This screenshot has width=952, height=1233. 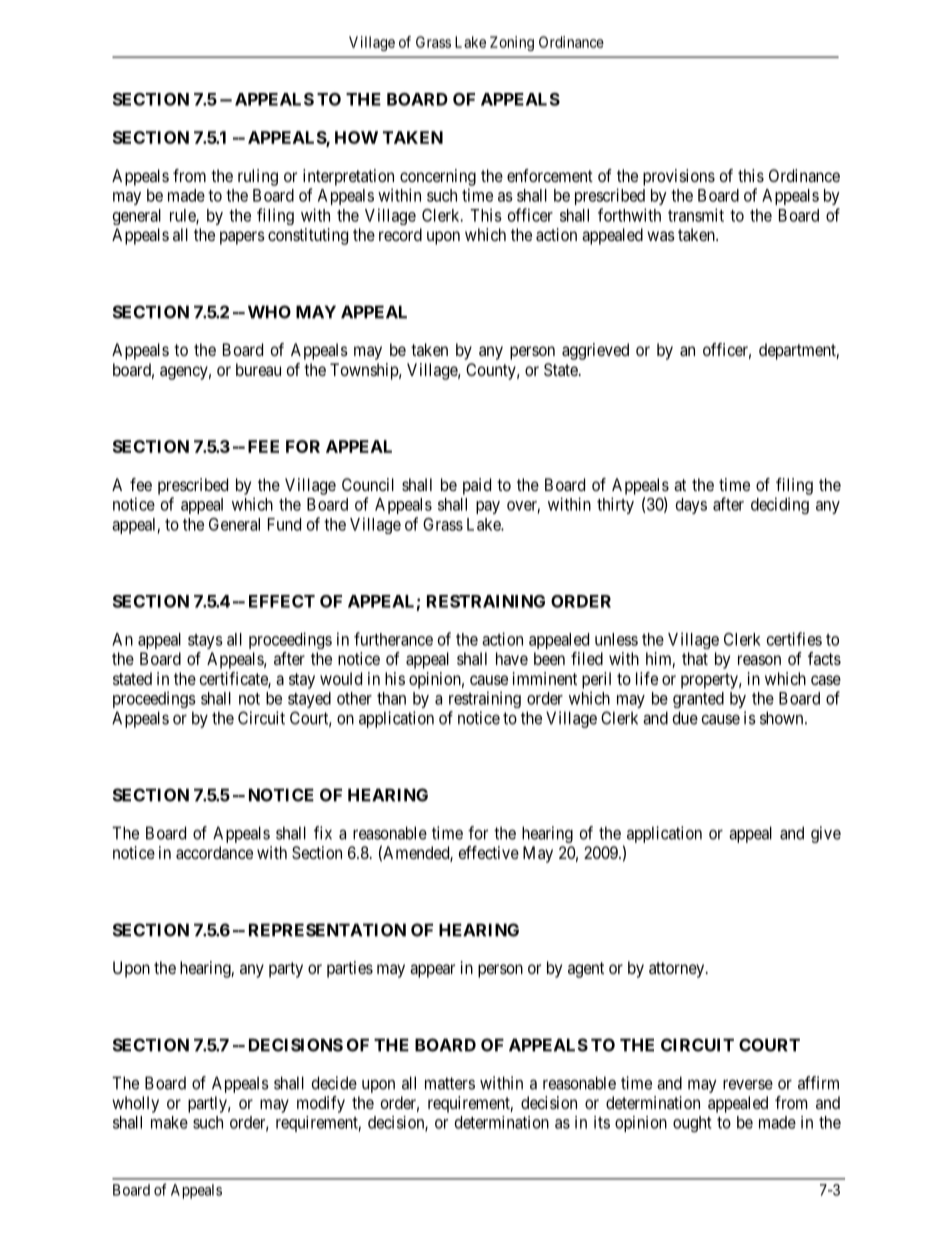 What do you see at coordinates (512, 43) in the screenshot?
I see `Zoning` at bounding box center [512, 43].
